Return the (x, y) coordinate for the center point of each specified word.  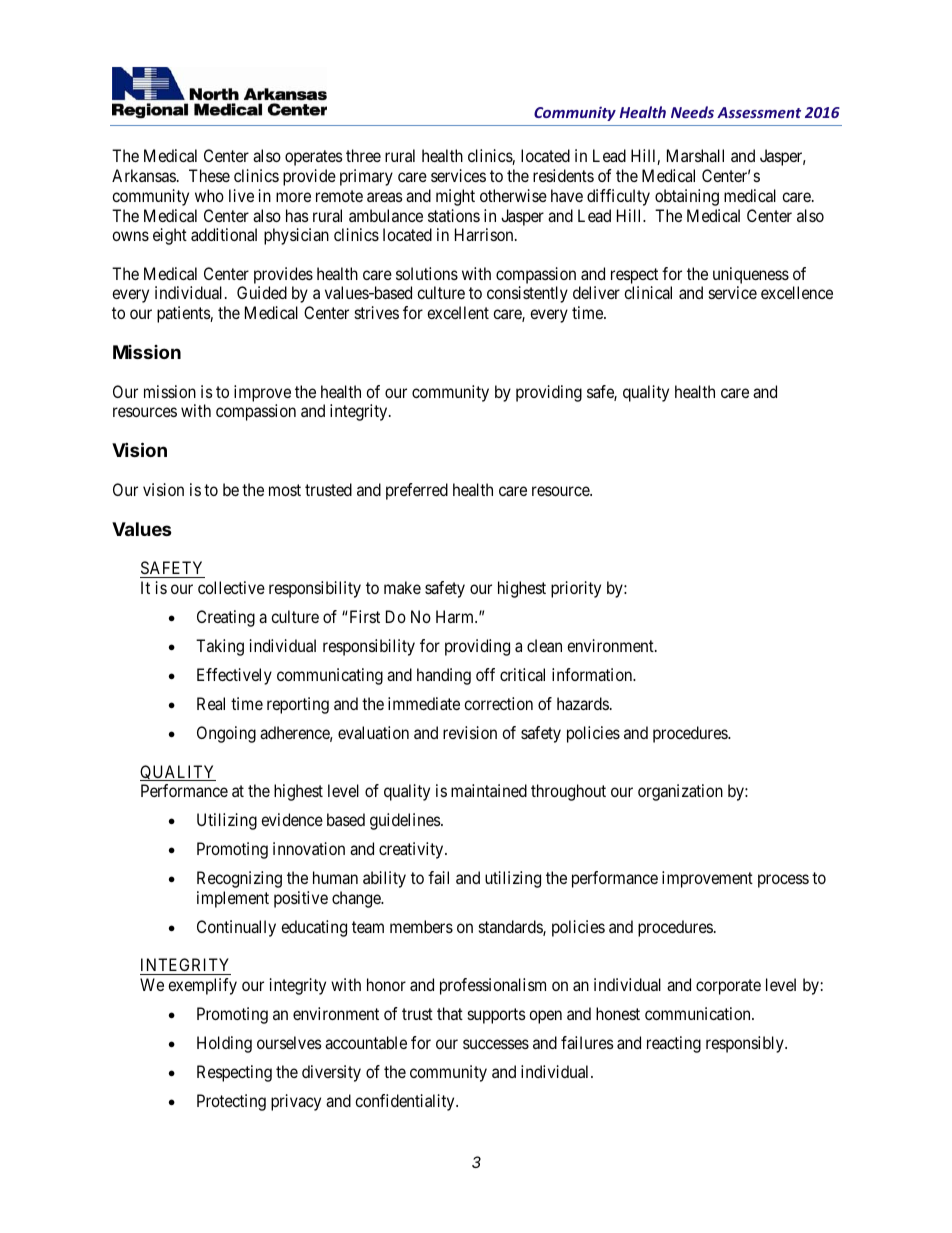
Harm (456, 616)
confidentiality (406, 1102)
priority (576, 589)
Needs (692, 112)
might (455, 197)
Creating (226, 618)
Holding (224, 1044)
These (209, 175)
